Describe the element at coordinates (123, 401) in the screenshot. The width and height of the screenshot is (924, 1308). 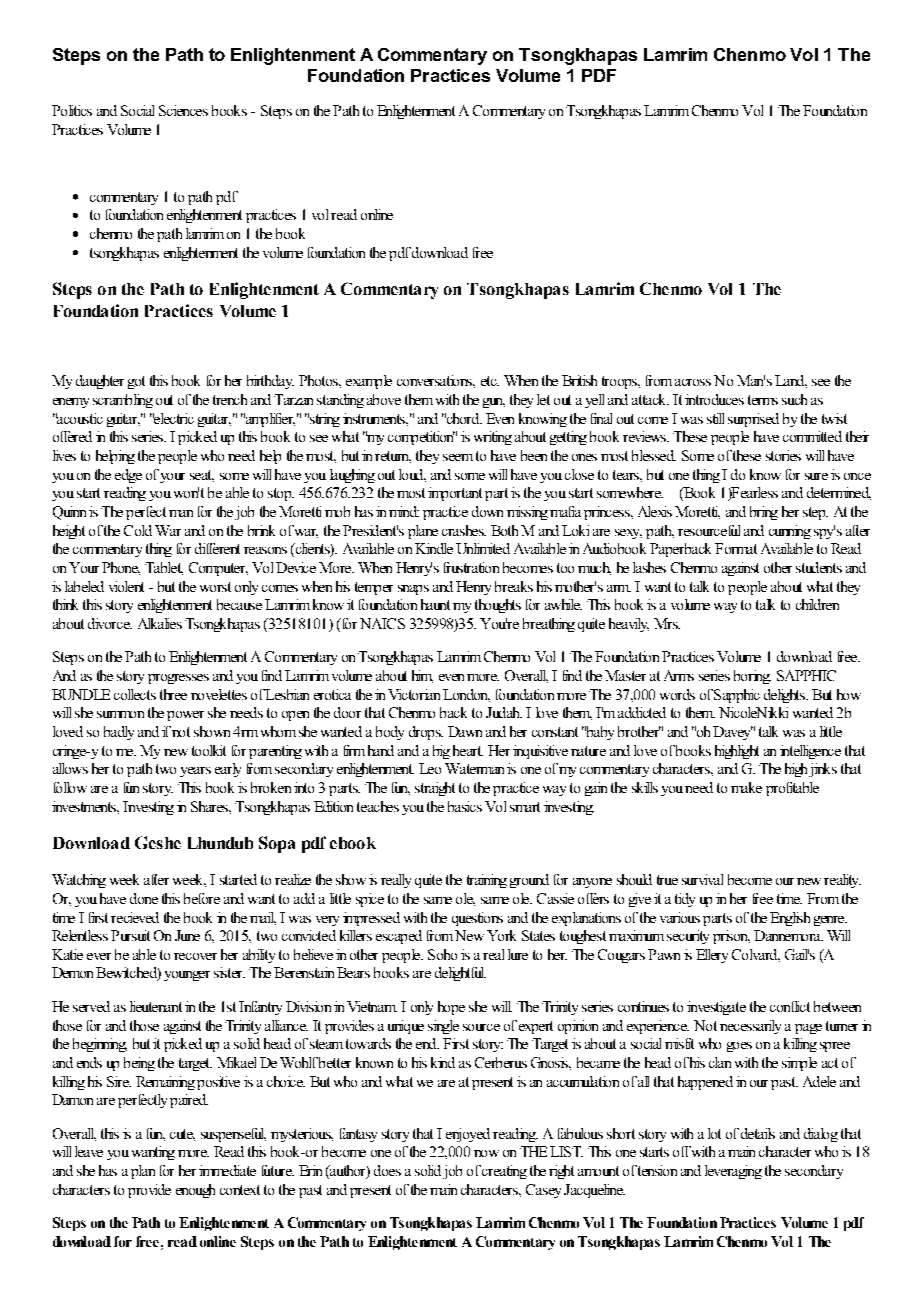
I see `scrambling` at that location.
